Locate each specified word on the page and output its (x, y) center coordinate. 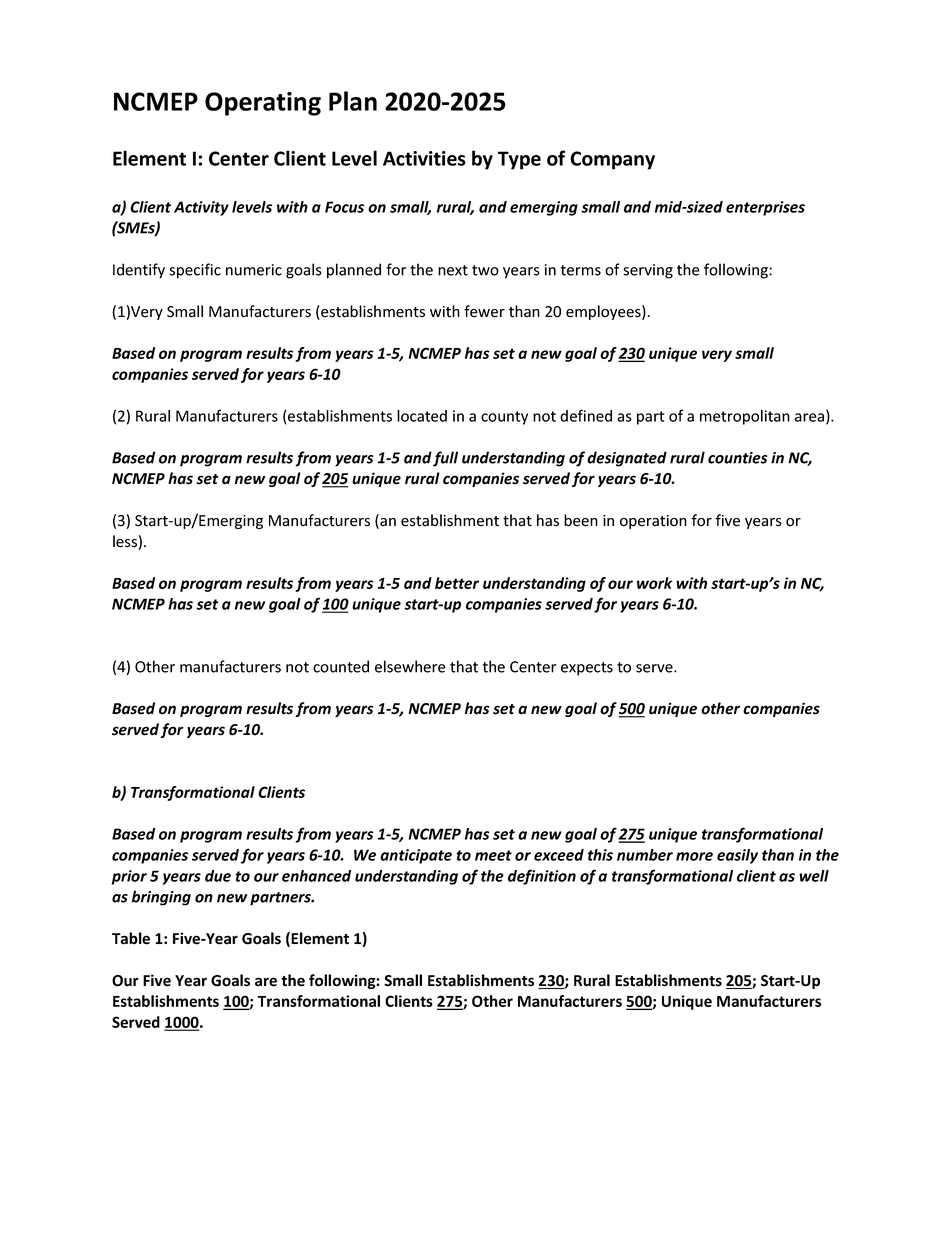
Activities (424, 158)
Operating (263, 104)
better (457, 583)
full (445, 459)
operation (653, 522)
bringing (161, 898)
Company (612, 160)
